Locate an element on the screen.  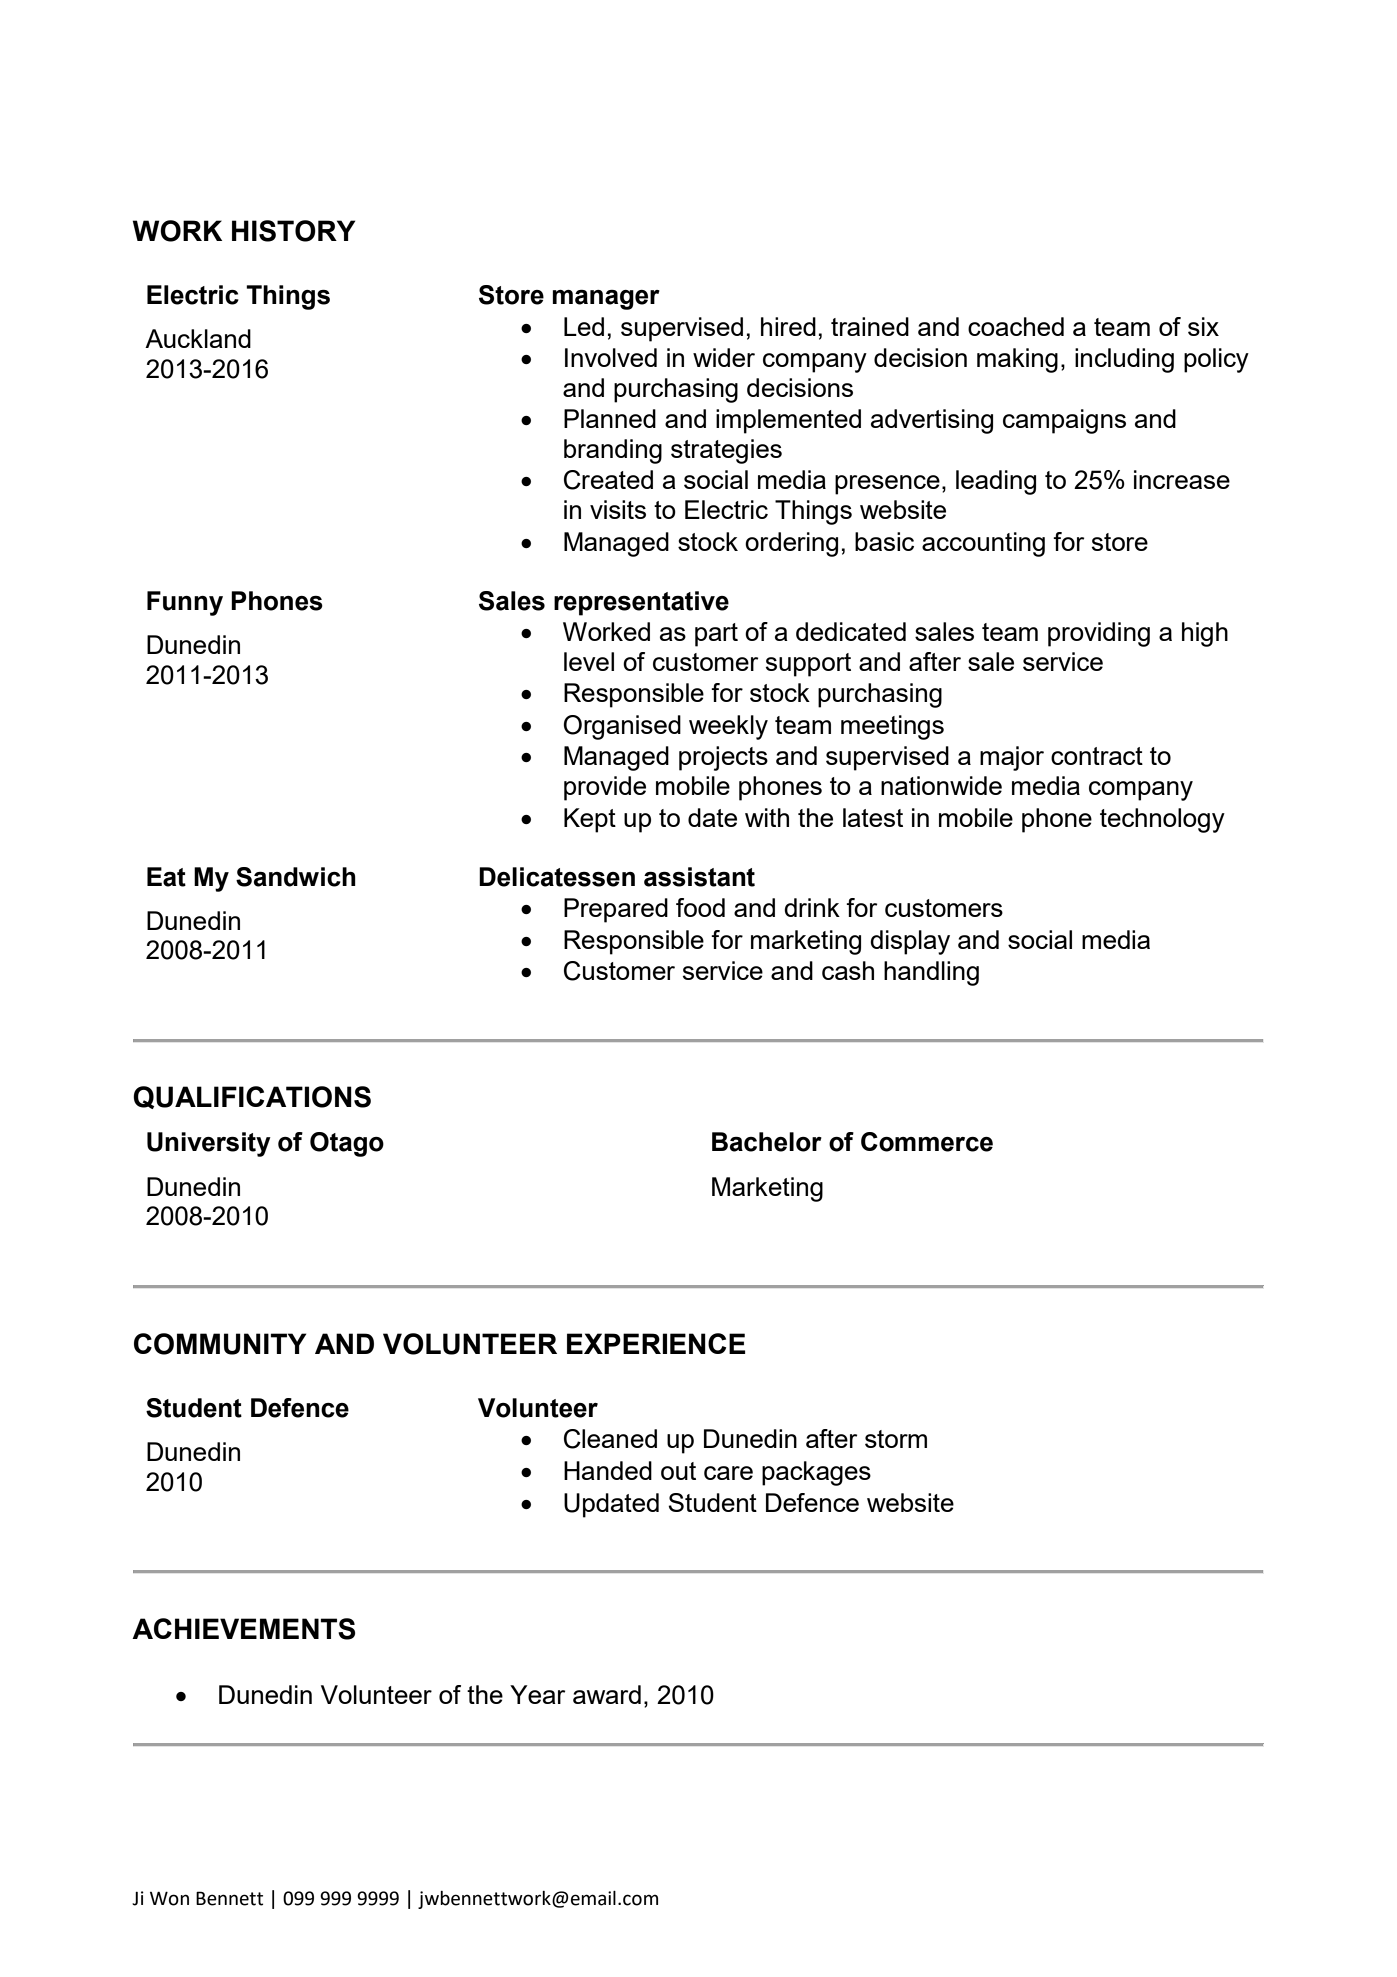
manager is located at coordinates (606, 300).
